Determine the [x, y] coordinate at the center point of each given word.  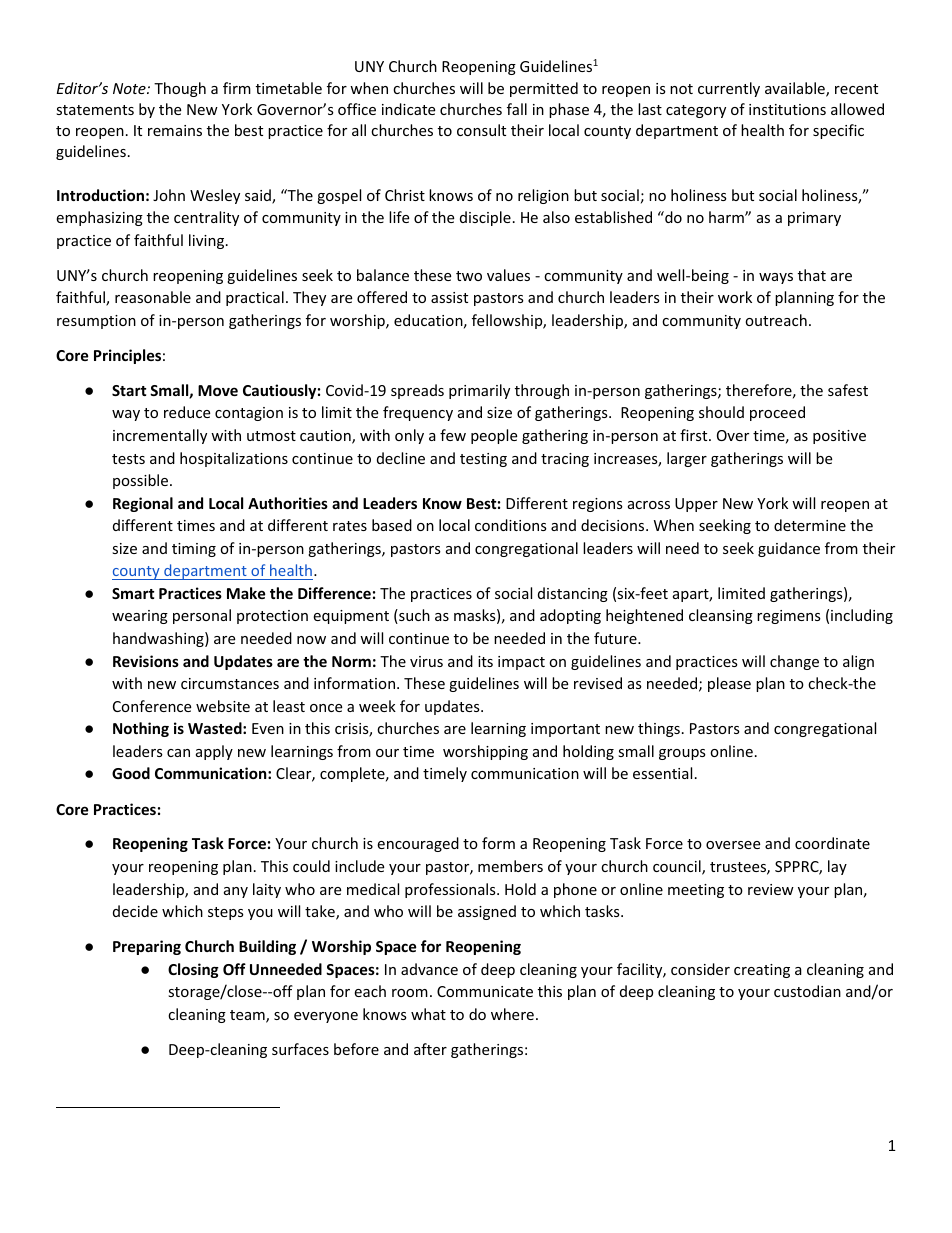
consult [481, 130]
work [735, 297]
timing [194, 550]
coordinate [832, 843]
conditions [511, 525]
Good [131, 773]
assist [449, 297]
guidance [789, 549]
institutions [787, 109]
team [248, 1016]
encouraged [418, 844]
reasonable [153, 297]
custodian [807, 991]
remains [175, 130]
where [512, 1014]
